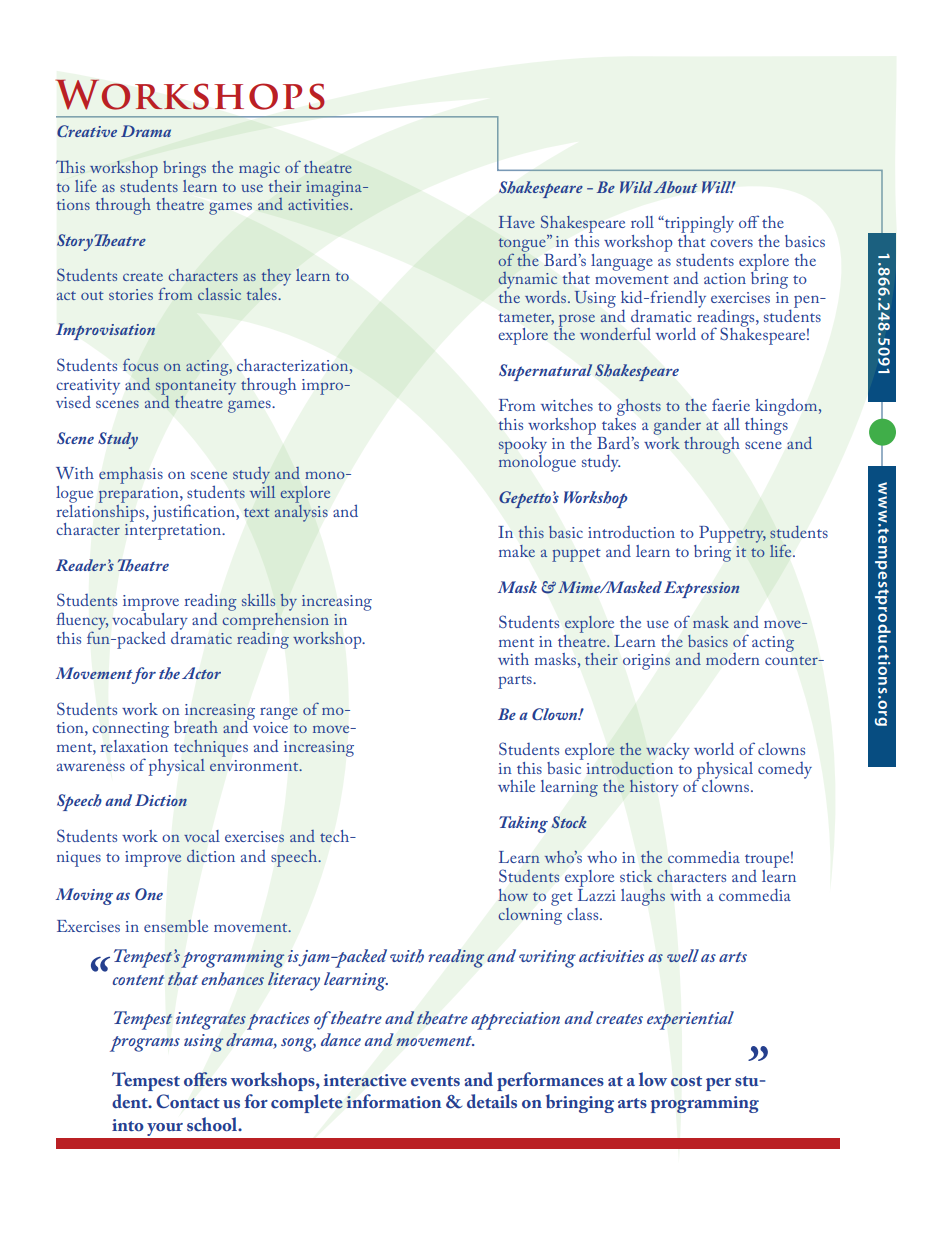 The height and width of the image is (1233, 952). What do you see at coordinates (140, 365) in the image?
I see `focus` at bounding box center [140, 365].
